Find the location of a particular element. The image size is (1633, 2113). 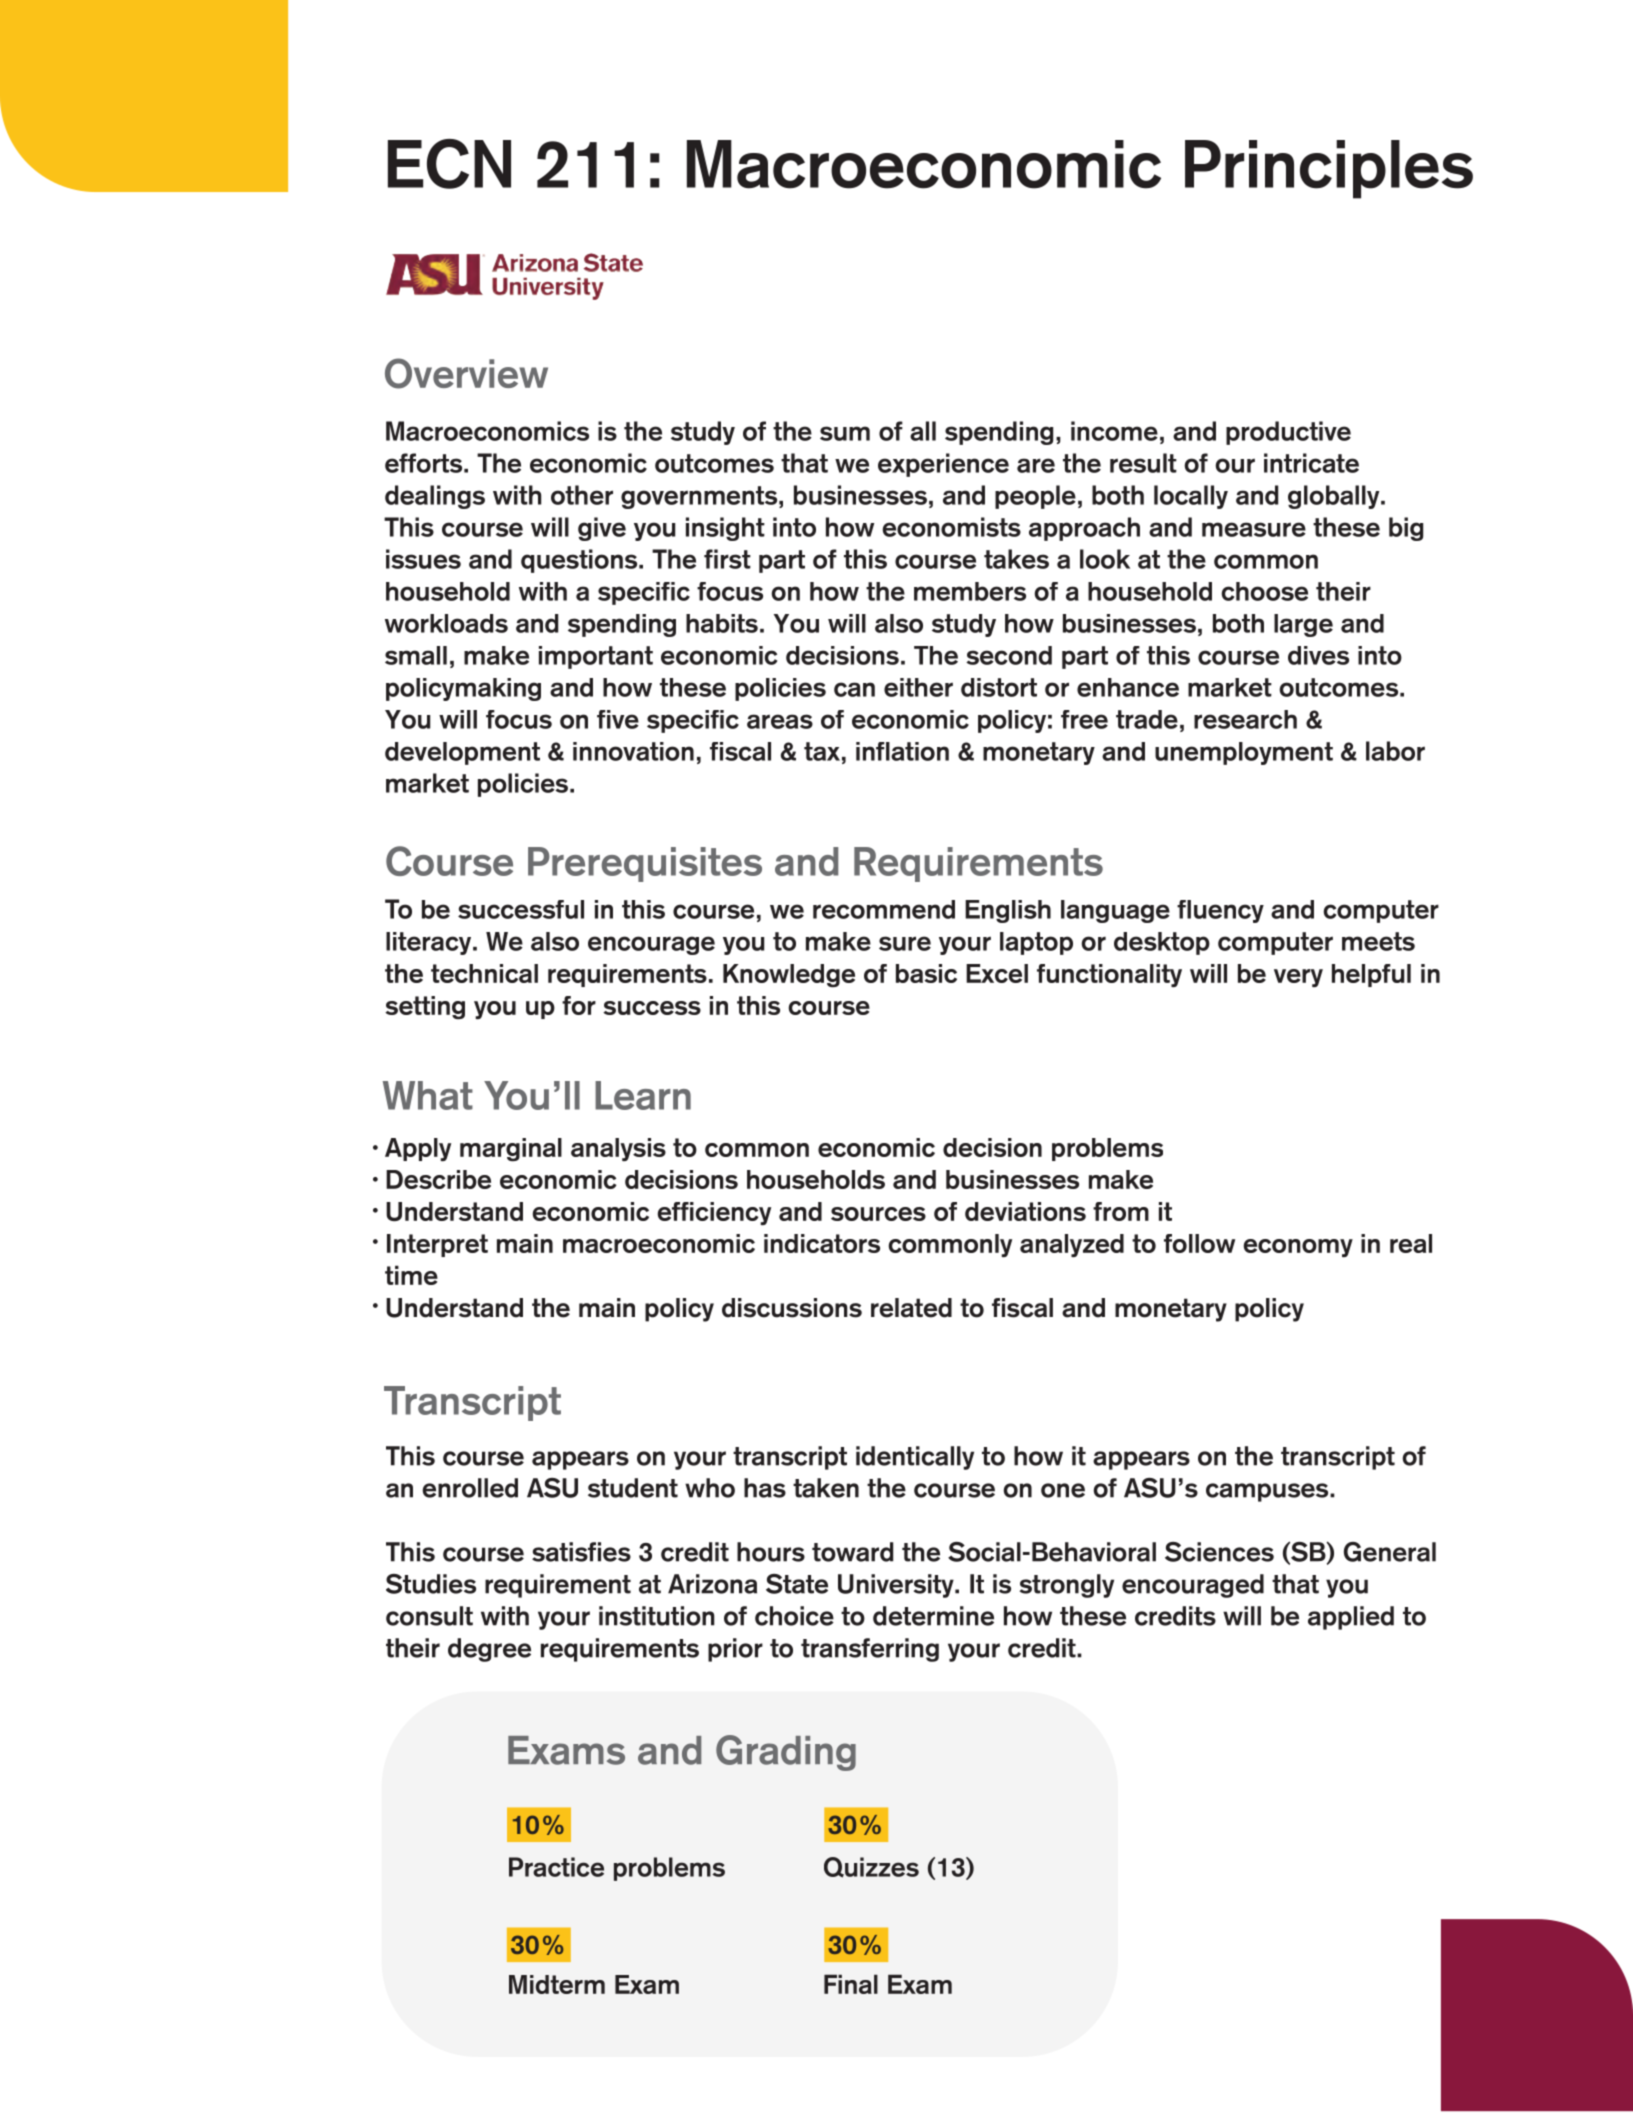

Overview is located at coordinates (466, 373).
